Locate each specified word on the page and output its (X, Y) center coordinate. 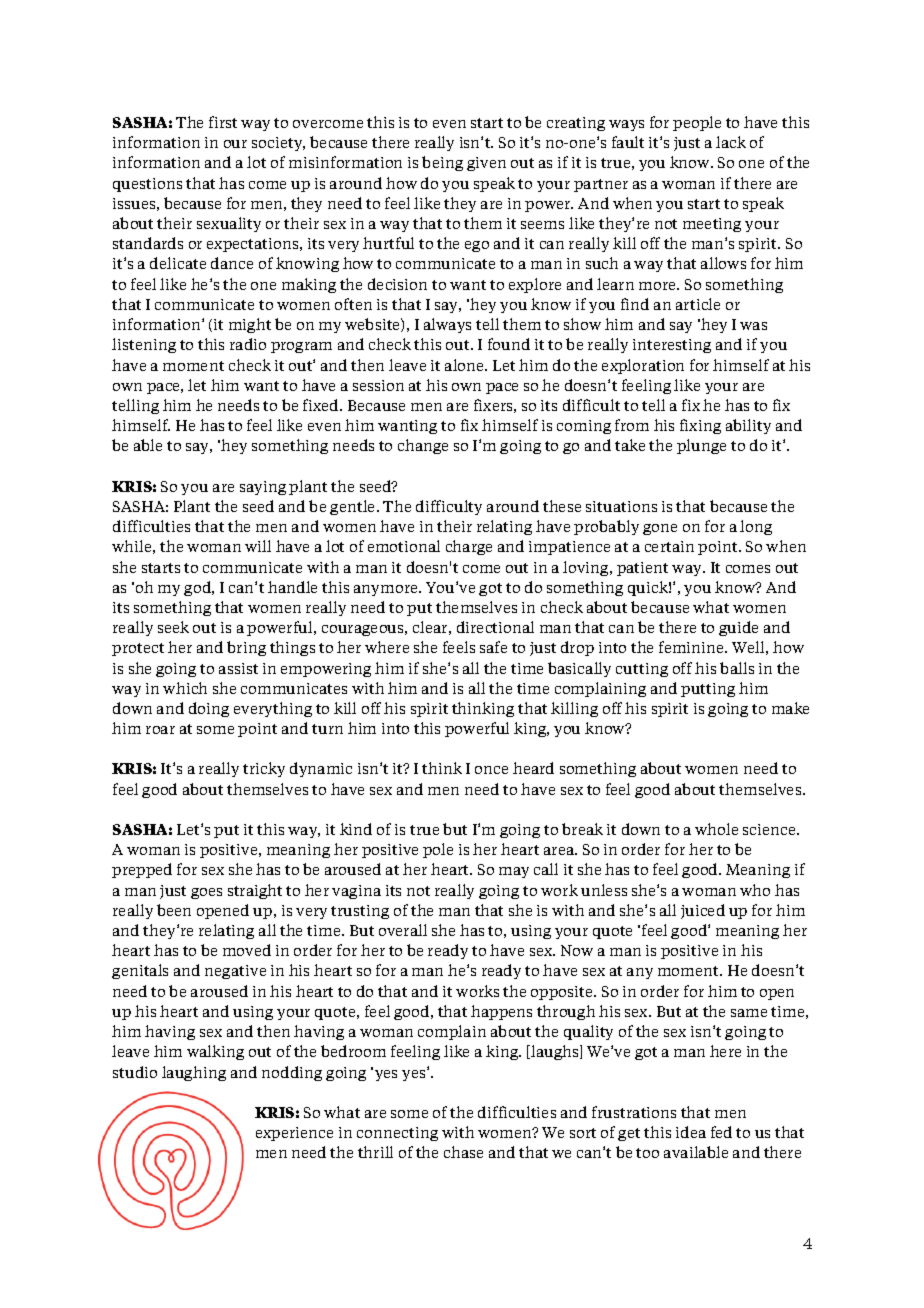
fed (721, 1132)
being (442, 163)
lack (731, 142)
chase (463, 1152)
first (223, 122)
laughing (194, 1073)
